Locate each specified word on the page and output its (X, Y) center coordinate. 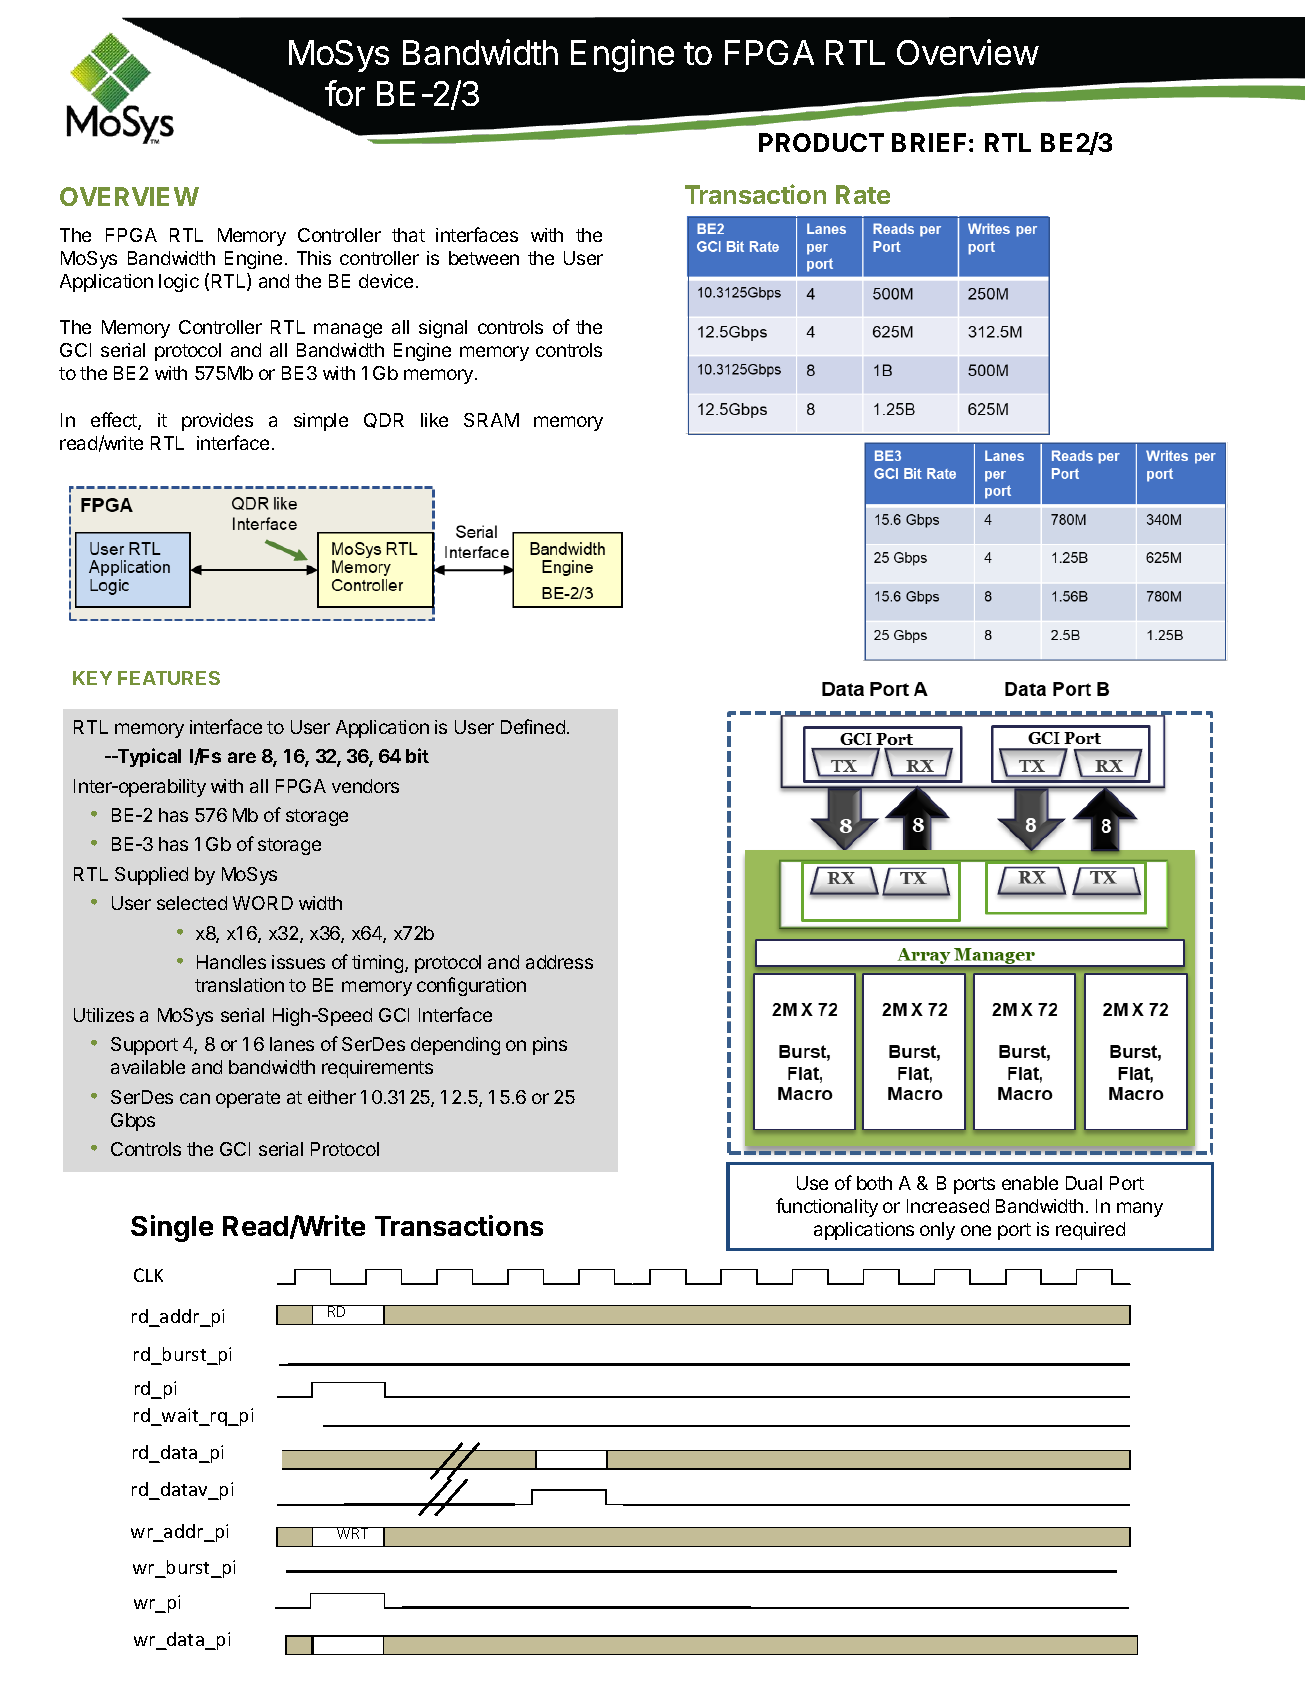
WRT (353, 1533)
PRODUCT (821, 142)
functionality (827, 1207)
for (345, 93)
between (484, 258)
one (976, 1230)
